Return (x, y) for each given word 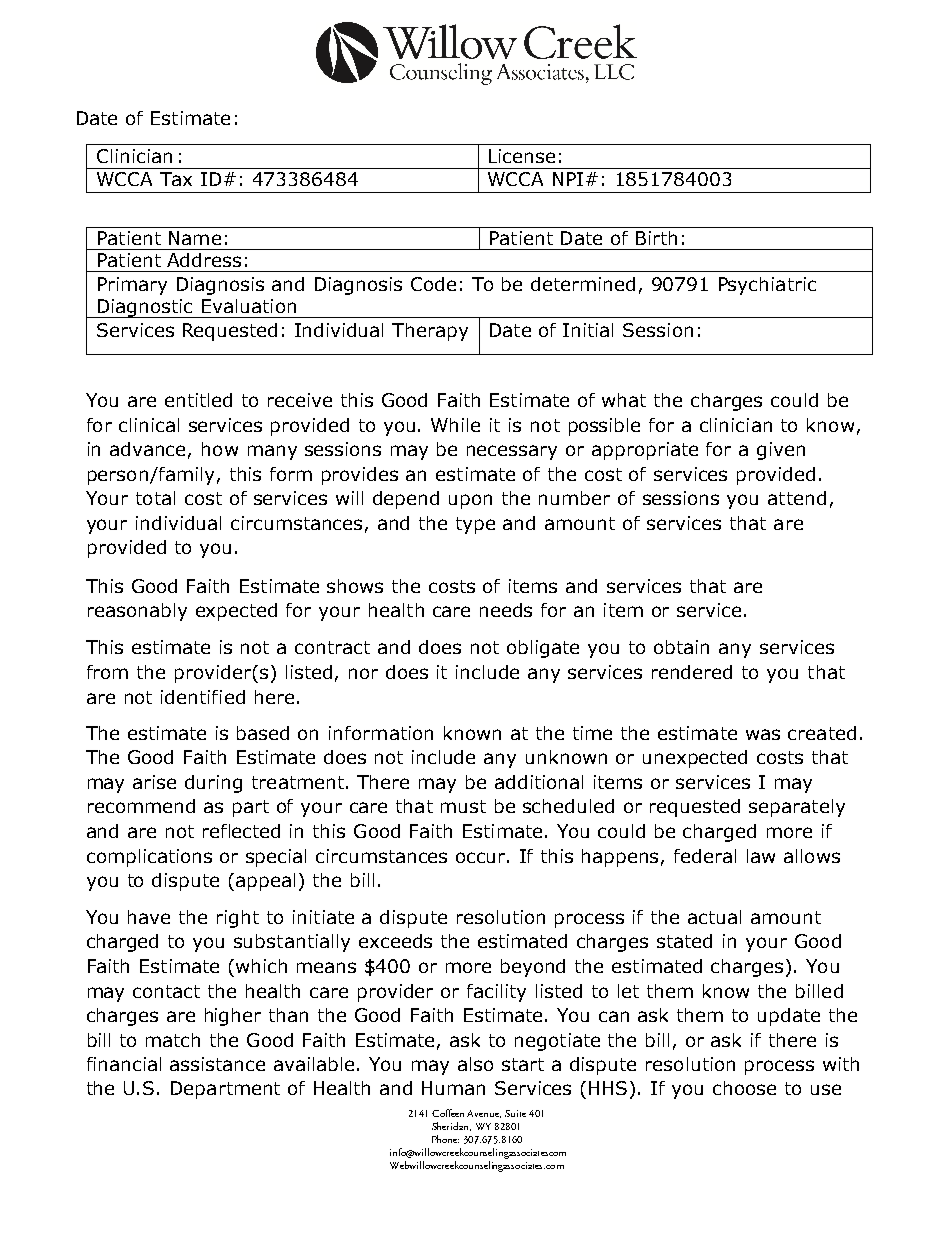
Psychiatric (767, 286)
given (781, 451)
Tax (176, 179)
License (522, 156)
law (761, 856)
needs (506, 610)
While (455, 425)
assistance (217, 1064)
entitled (198, 400)
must (463, 806)
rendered (692, 672)
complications (149, 858)
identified (203, 697)
